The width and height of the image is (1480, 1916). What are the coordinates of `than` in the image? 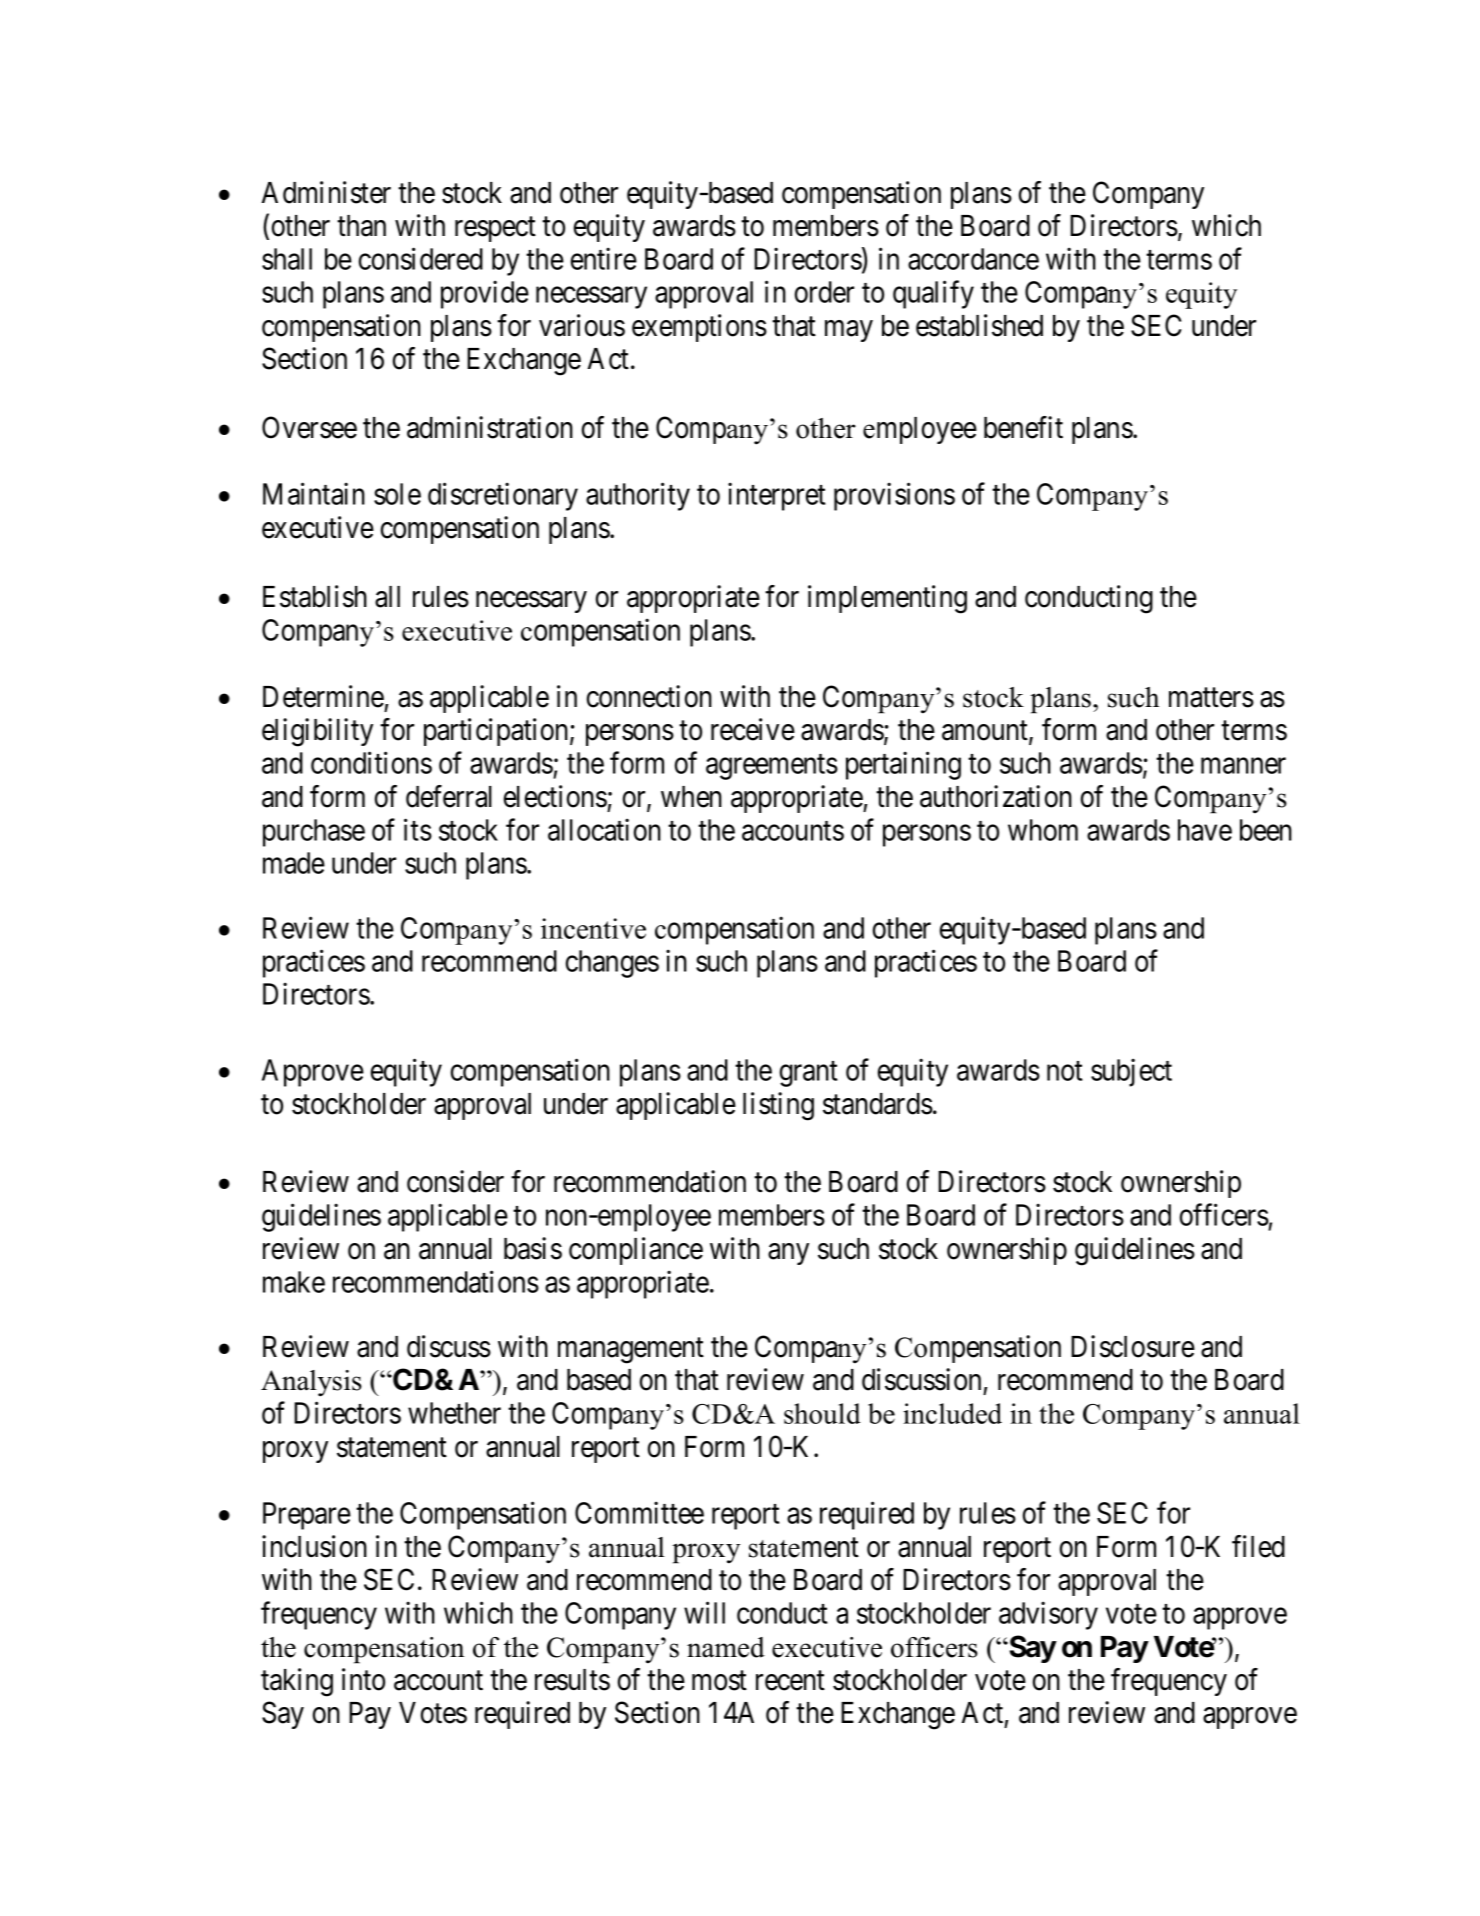 It's located at (361, 226).
